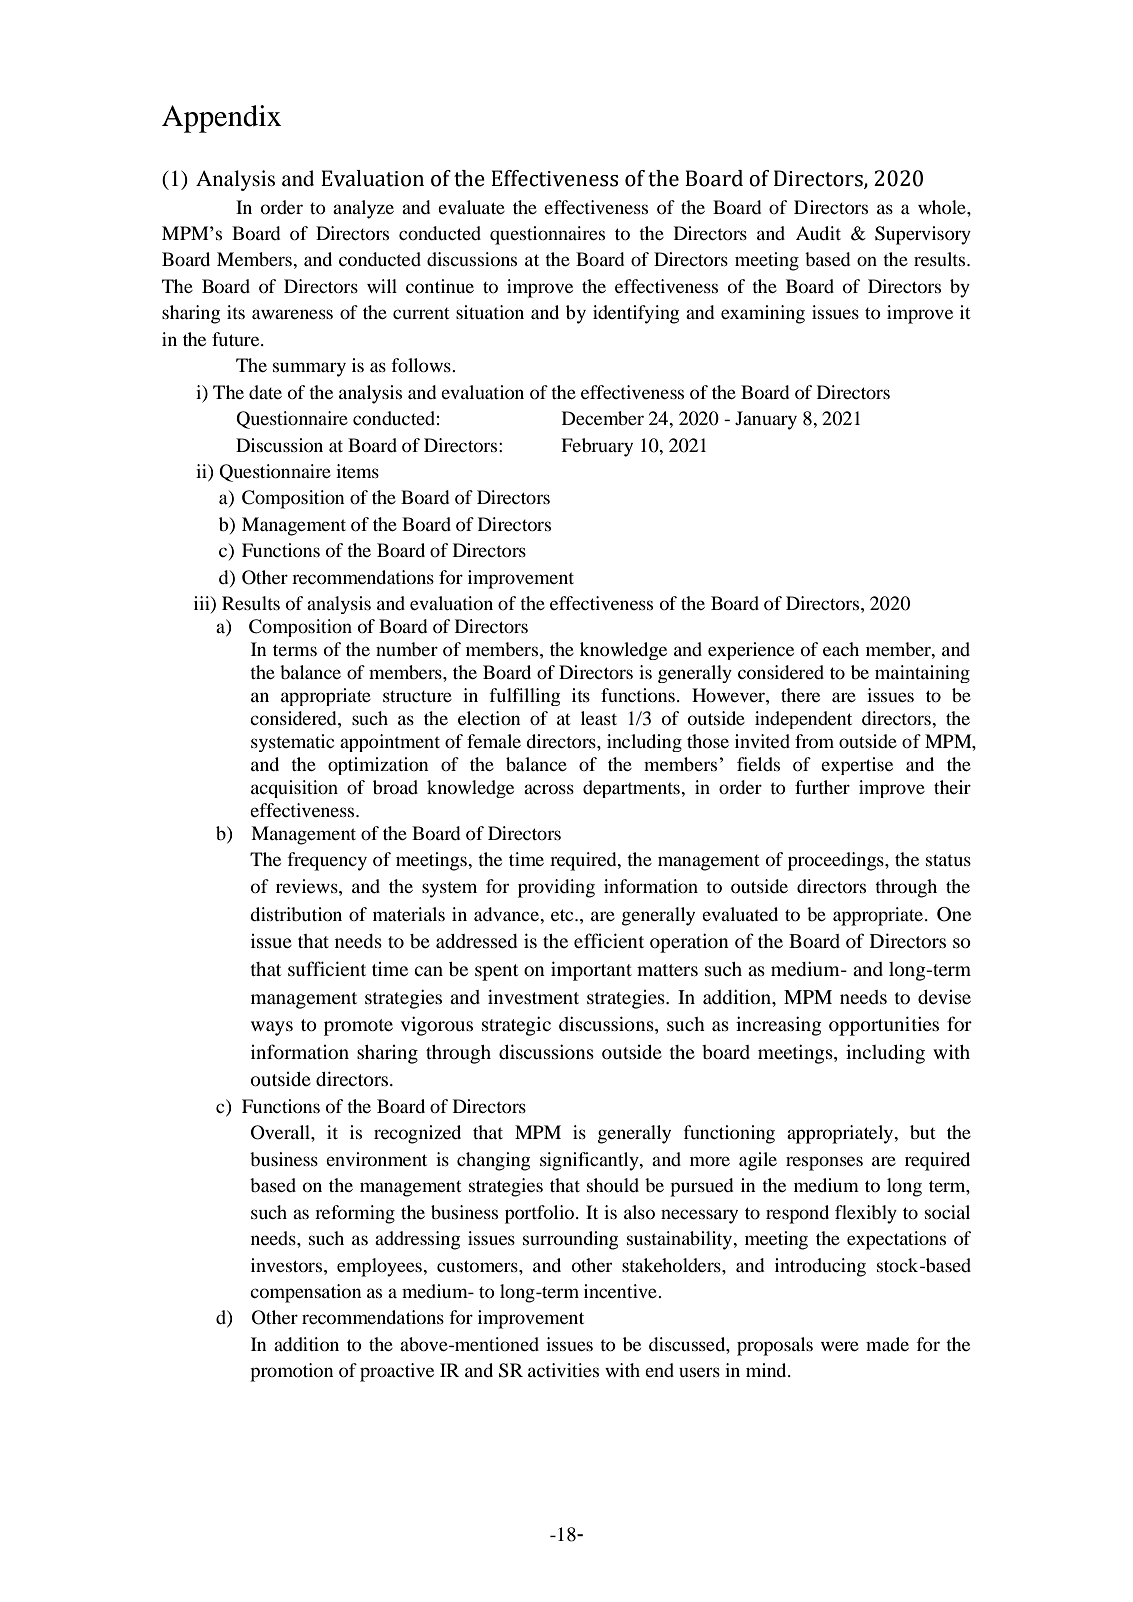 This screenshot has width=1133, height=1602. I want to click on acquisition, so click(294, 789).
